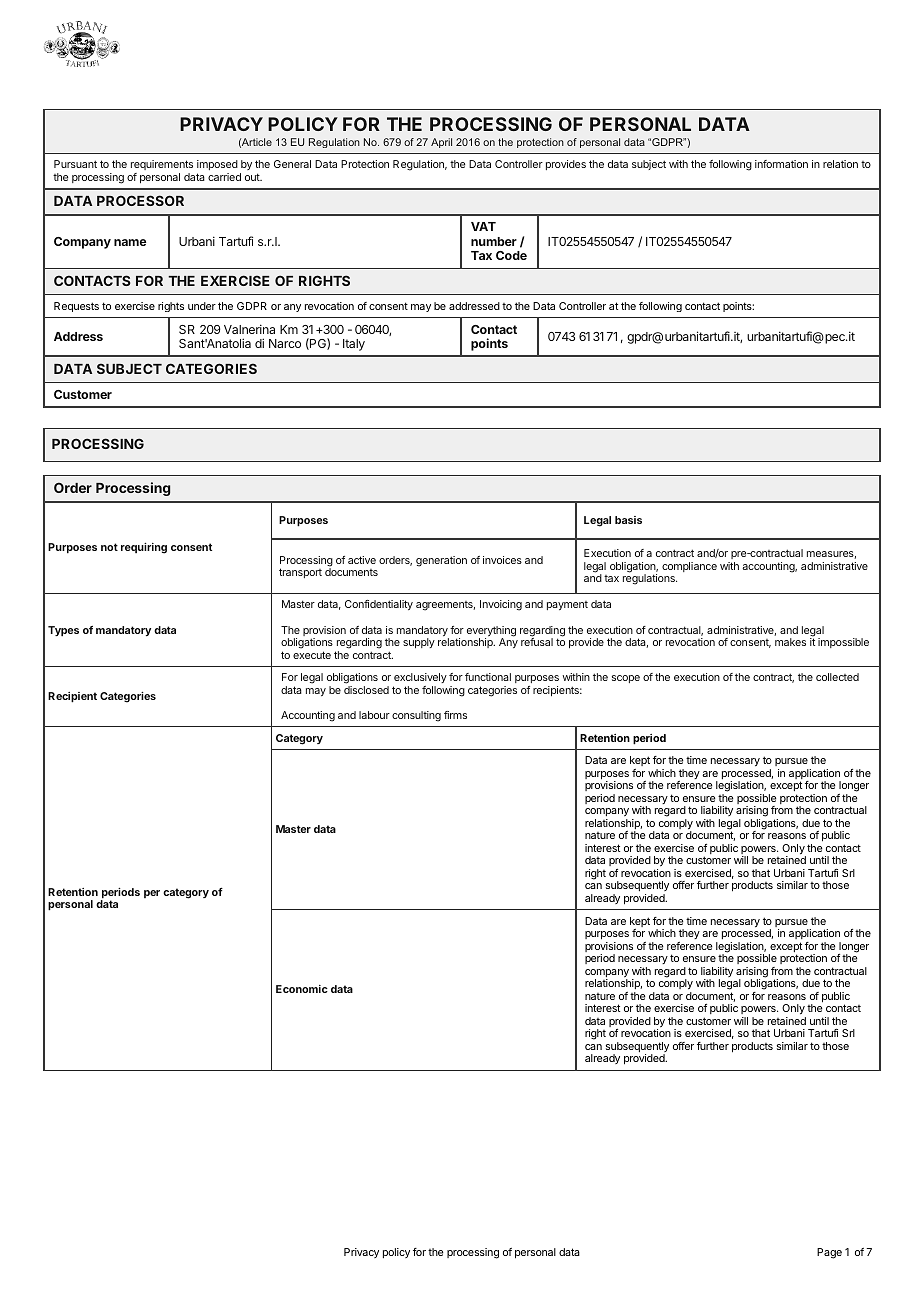 The width and height of the page is (924, 1308). What do you see at coordinates (162, 167) in the page?
I see `requirements` at bounding box center [162, 167].
